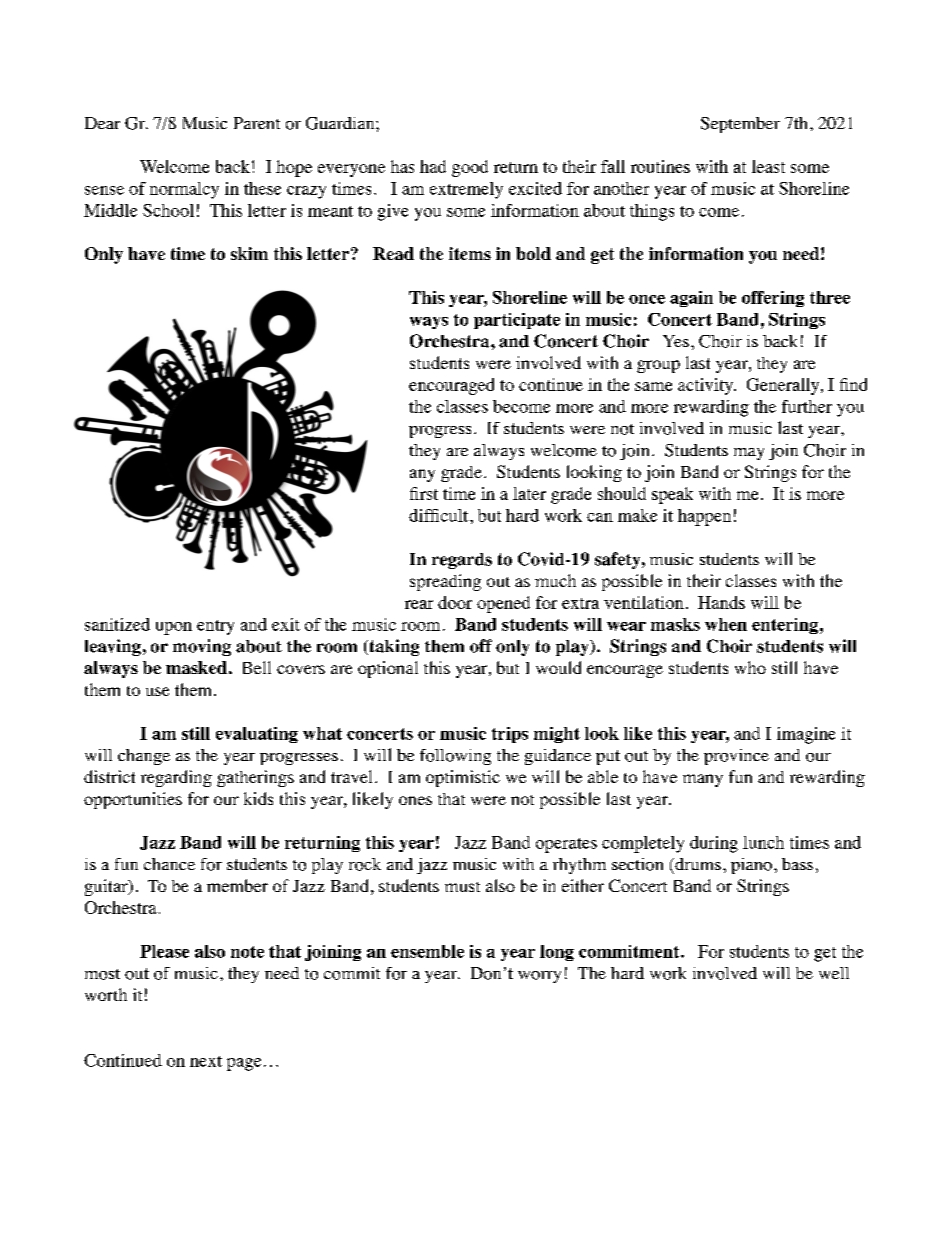 The height and width of the screenshot is (1233, 952). What do you see at coordinates (470, 168) in the screenshot?
I see `good` at bounding box center [470, 168].
